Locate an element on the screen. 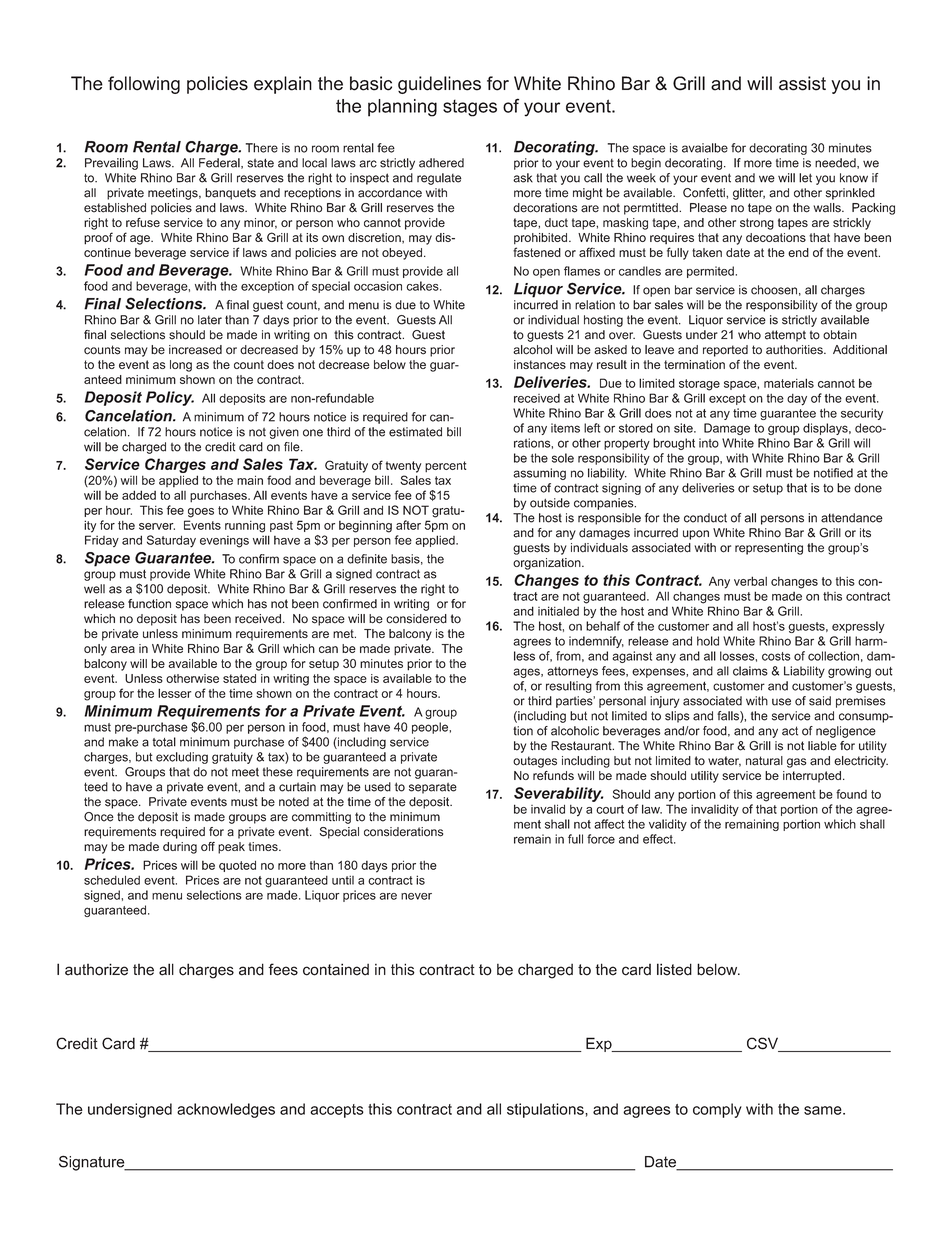  assist is located at coordinates (802, 83).
